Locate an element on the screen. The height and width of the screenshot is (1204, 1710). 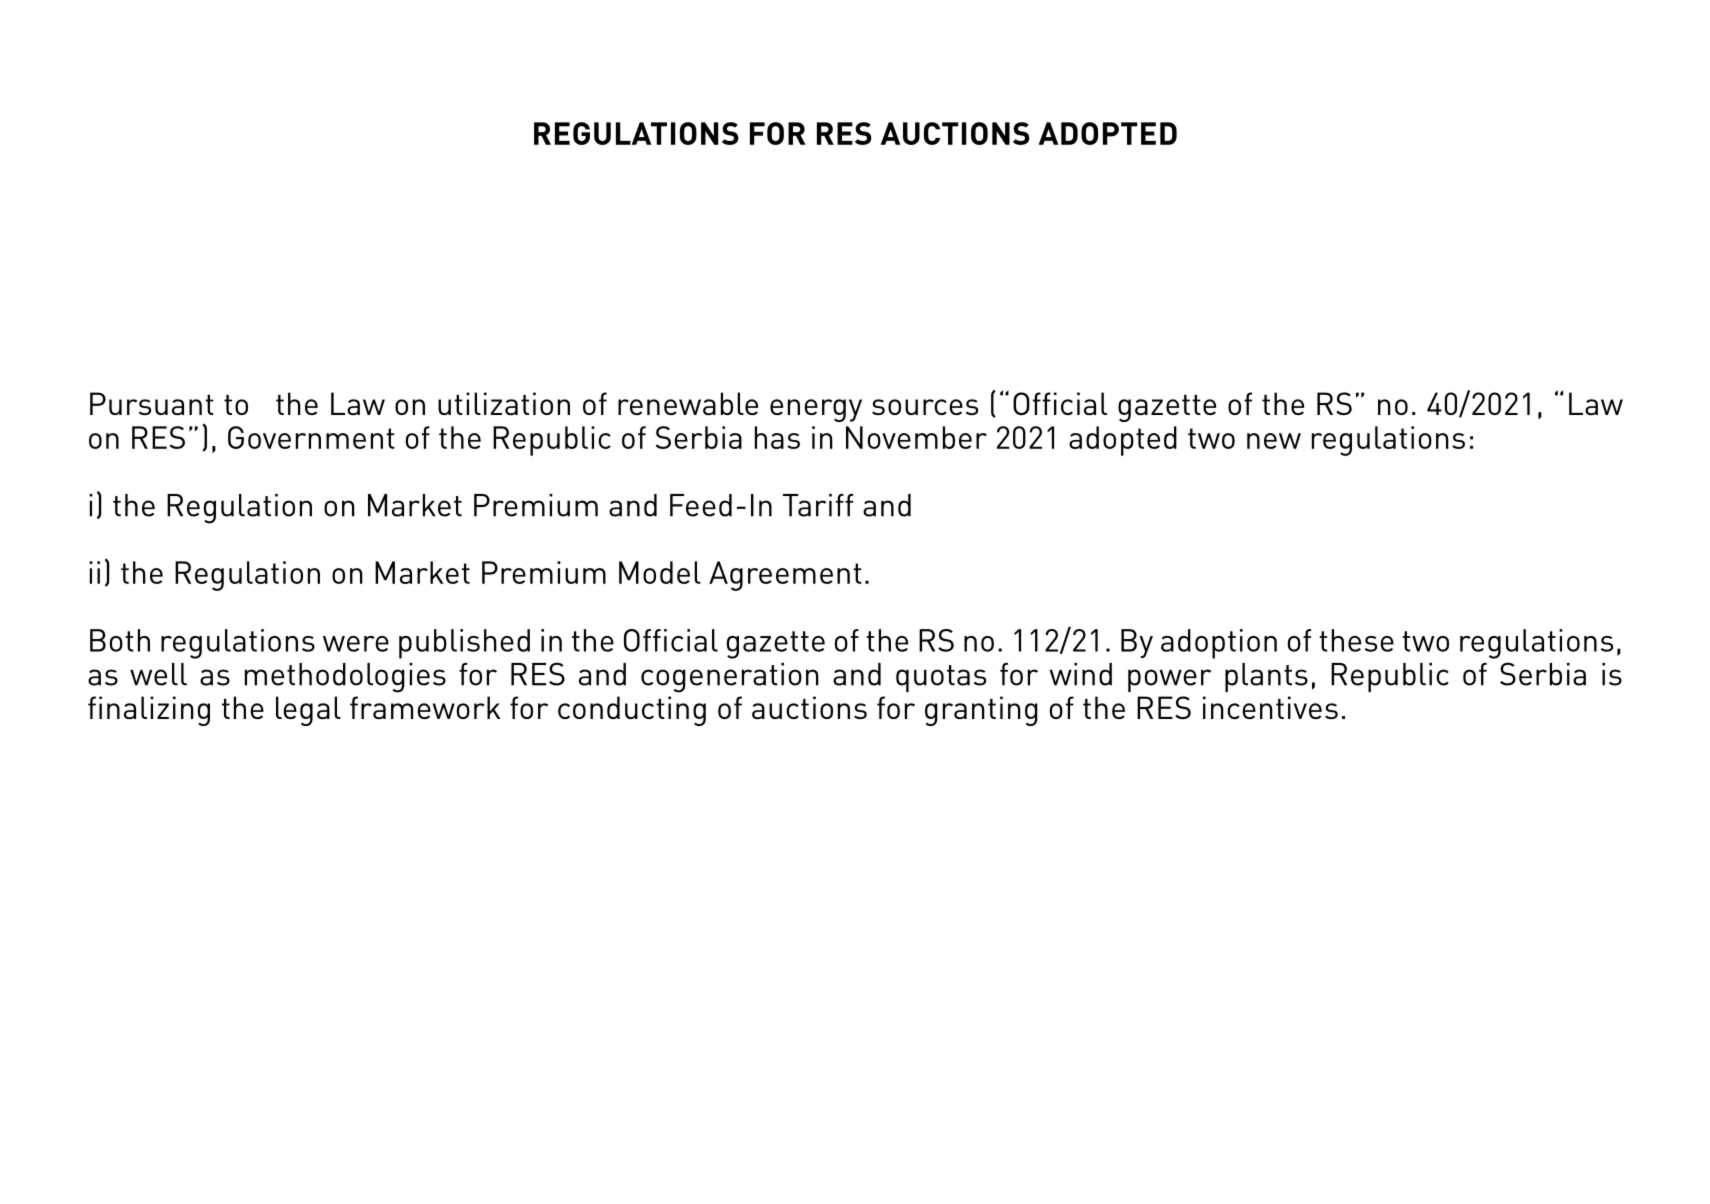
sources is located at coordinates (925, 407).
